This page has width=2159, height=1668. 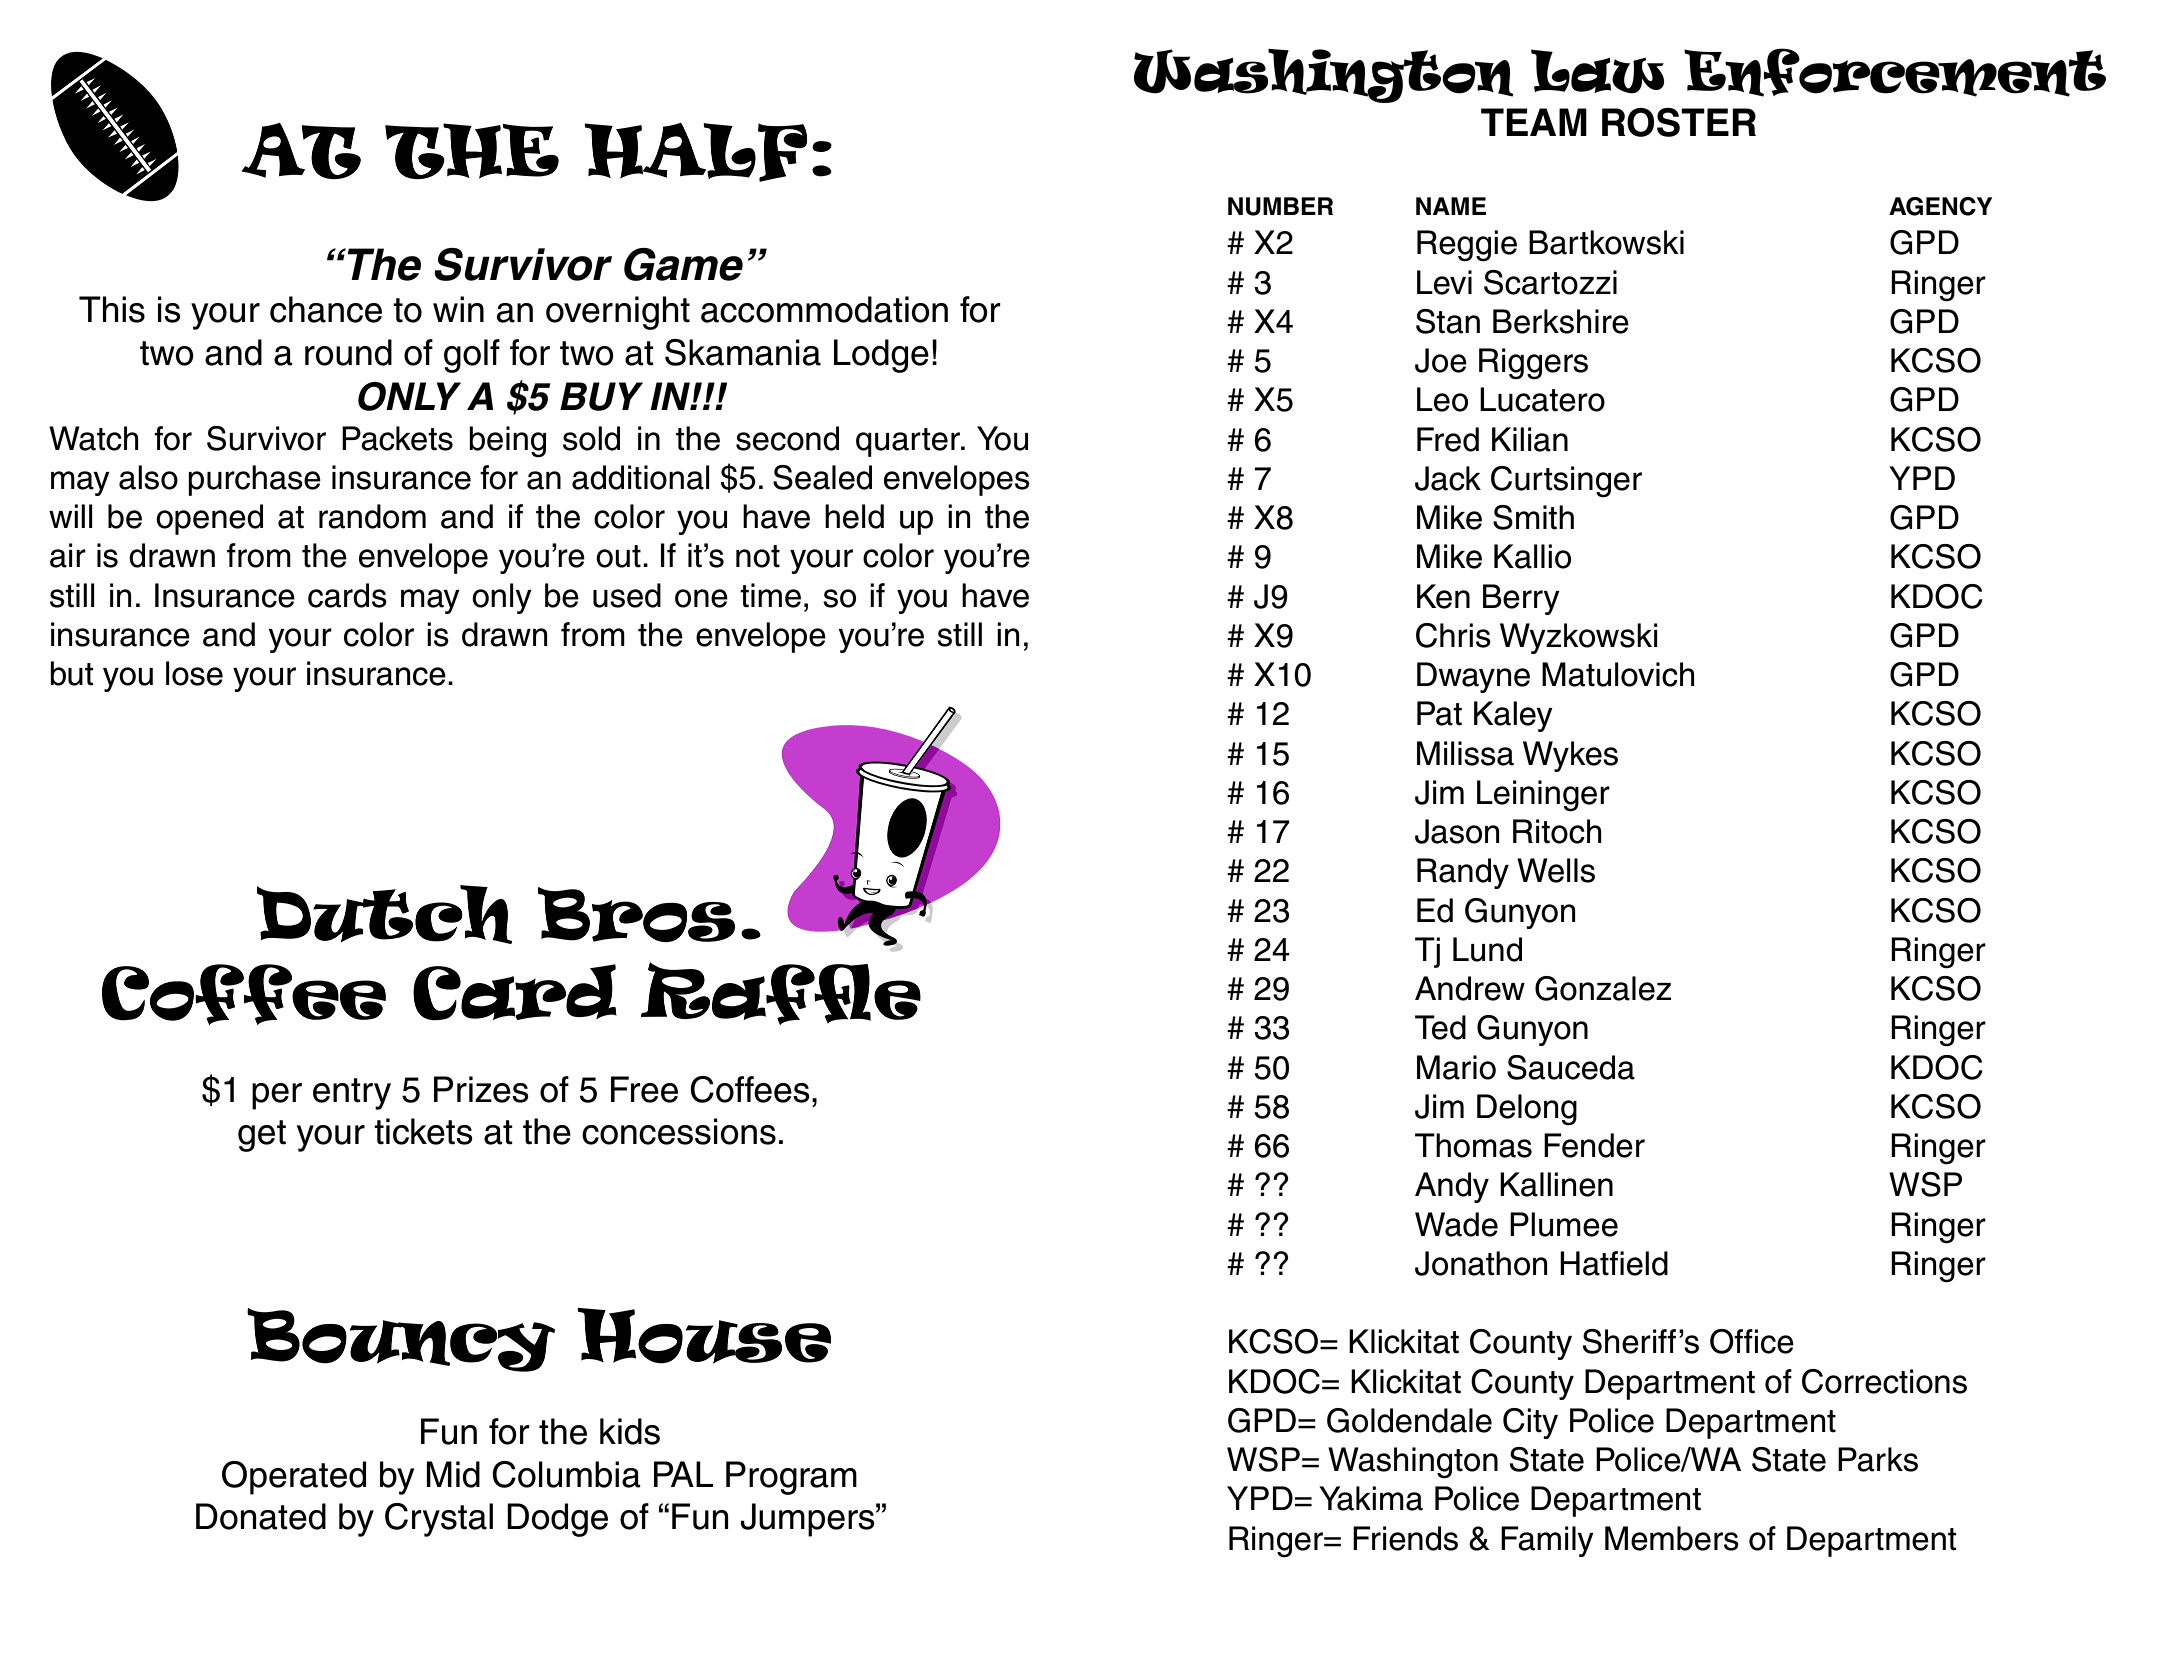 I want to click on ROSTER, so click(x=1679, y=122).
